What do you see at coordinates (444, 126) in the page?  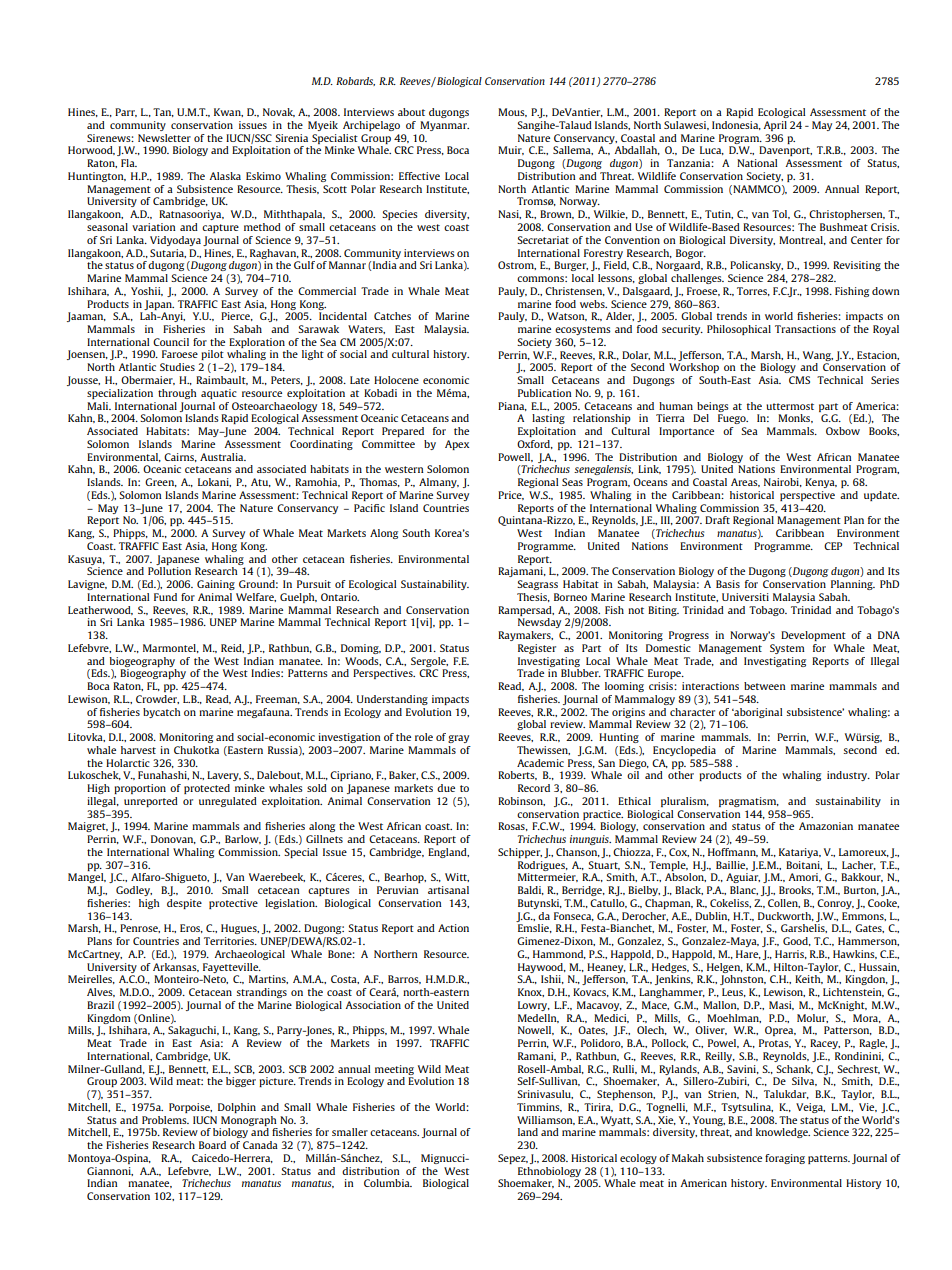 I see `Myanmar` at bounding box center [444, 126].
